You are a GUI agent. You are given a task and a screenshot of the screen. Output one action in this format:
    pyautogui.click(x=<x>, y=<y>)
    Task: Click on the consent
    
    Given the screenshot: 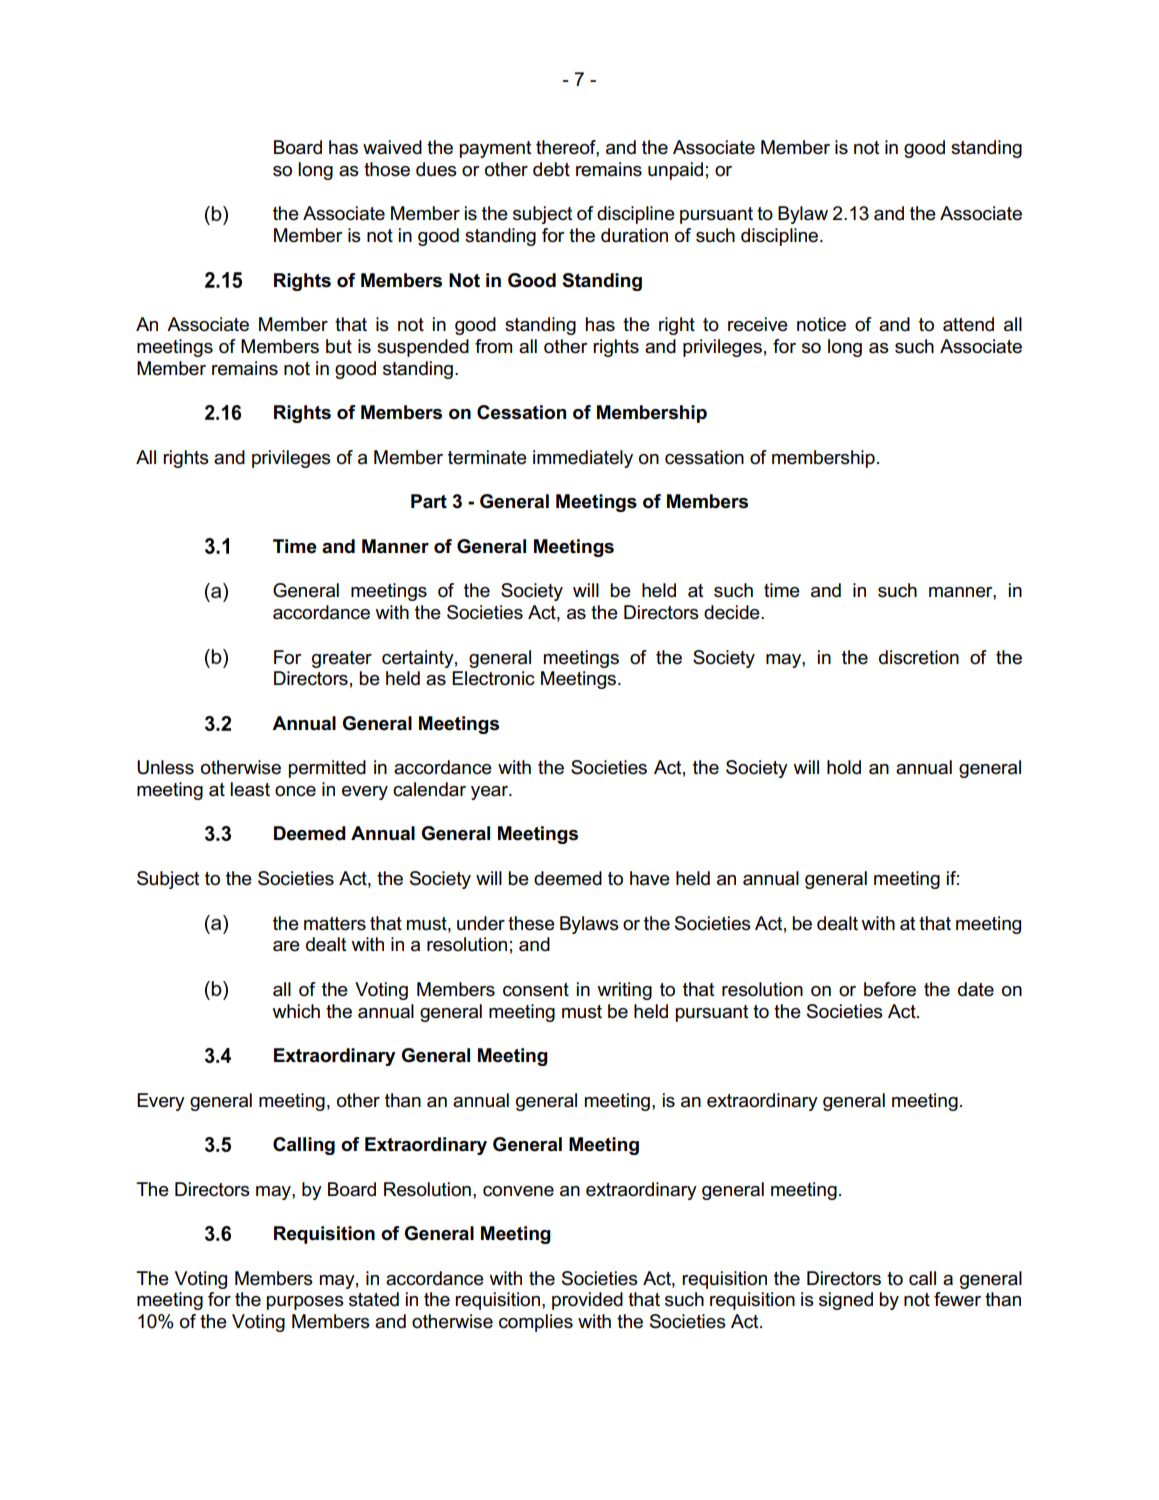 What is the action you would take?
    pyautogui.click(x=536, y=990)
